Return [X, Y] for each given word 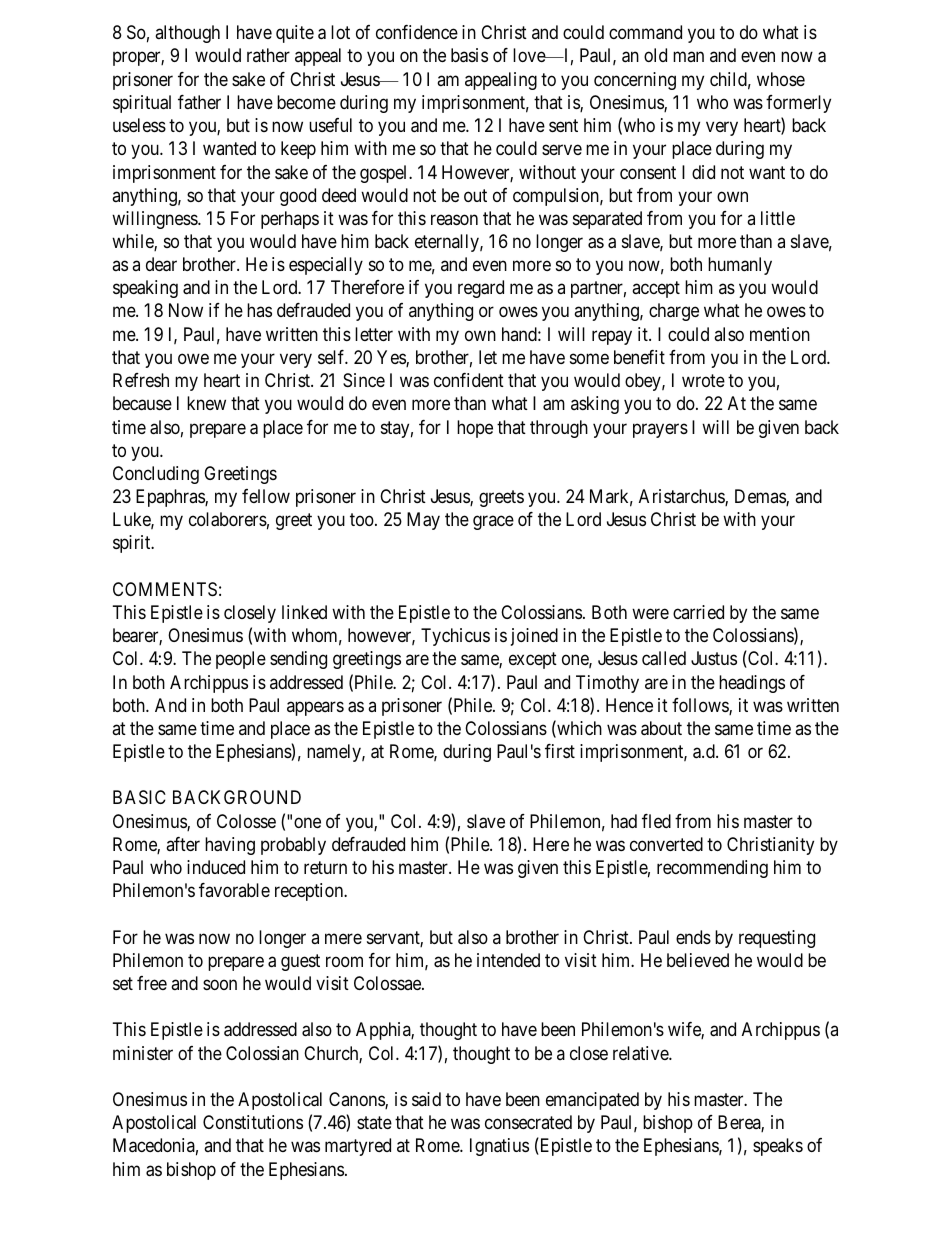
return [325, 867]
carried [698, 612]
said [426, 1099]
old [655, 55]
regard [481, 289]
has [259, 310]
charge [674, 312]
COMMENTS [165, 589]
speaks [778, 1147]
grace [493, 523]
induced [216, 867]
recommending [712, 869]
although [187, 34]
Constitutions [253, 1122]
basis [469, 55]
